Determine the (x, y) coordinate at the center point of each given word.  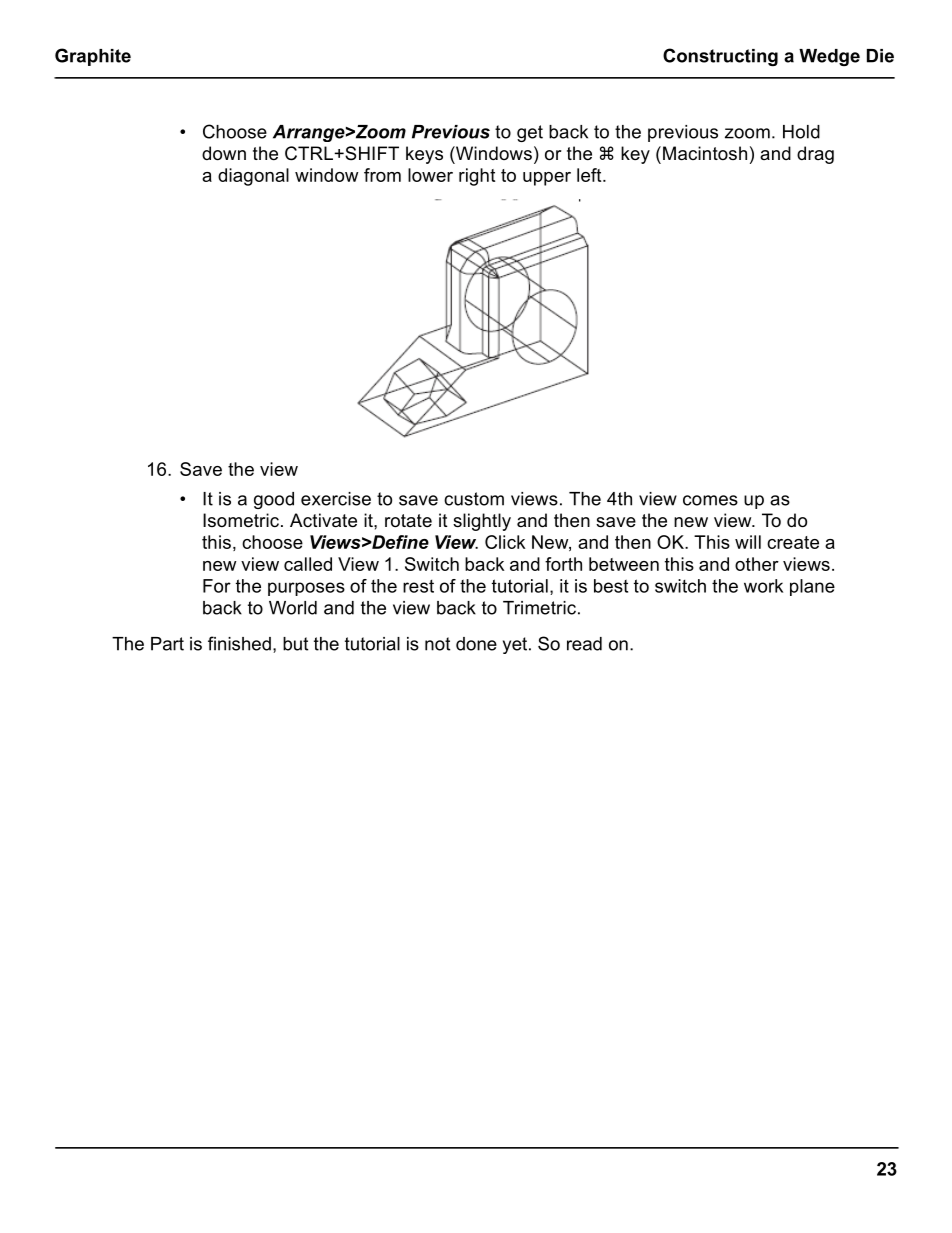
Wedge (829, 57)
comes (710, 500)
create (793, 542)
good (274, 500)
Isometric (241, 520)
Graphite (93, 57)
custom (474, 499)
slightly (482, 522)
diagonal (253, 177)
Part (167, 644)
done (476, 644)
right (477, 177)
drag (815, 155)
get (530, 133)
